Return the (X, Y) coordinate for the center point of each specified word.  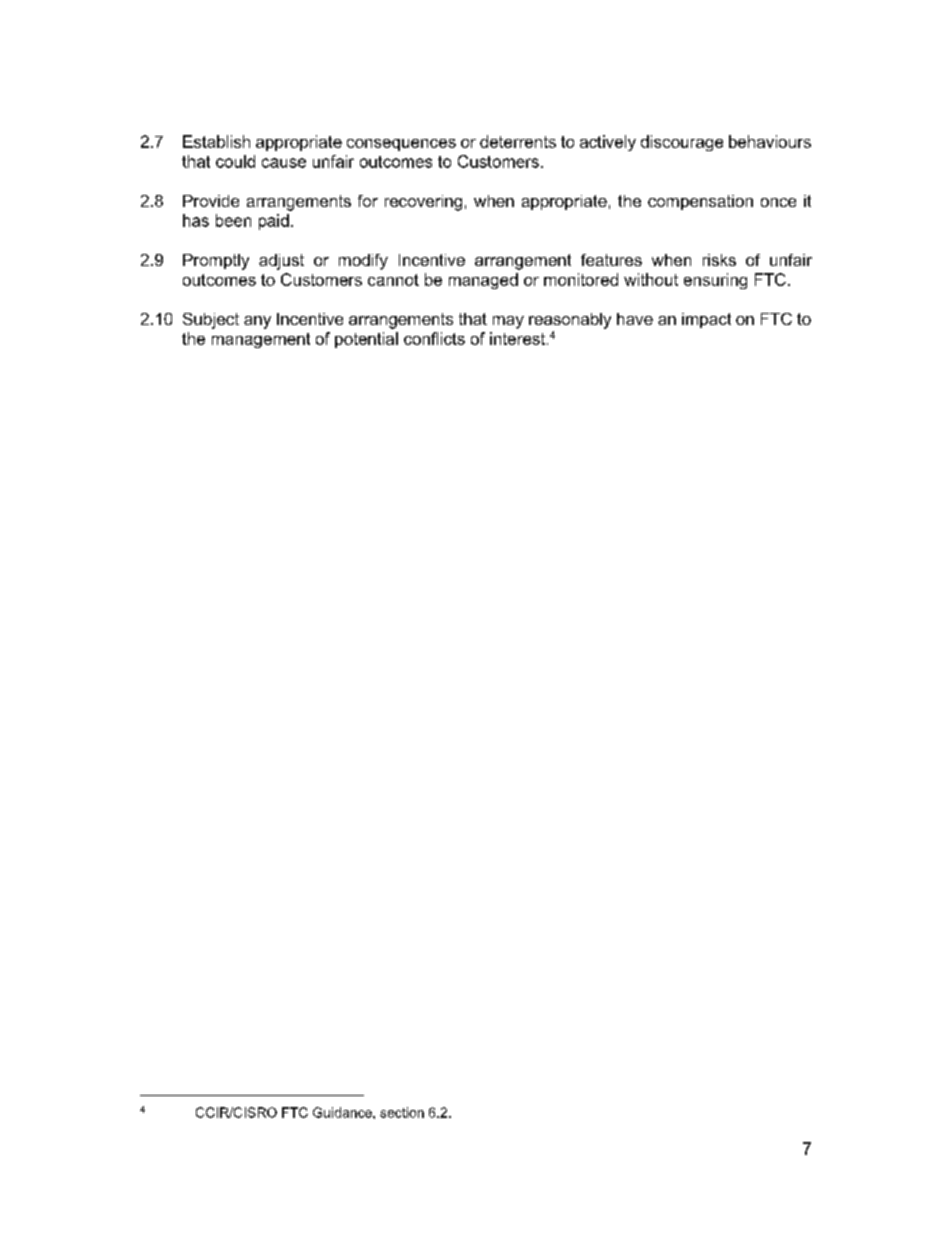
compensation (700, 202)
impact (706, 320)
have (635, 319)
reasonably (570, 321)
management (261, 340)
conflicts (434, 338)
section (402, 1112)
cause (284, 163)
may (508, 322)
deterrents (518, 141)
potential (366, 340)
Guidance (343, 1112)
